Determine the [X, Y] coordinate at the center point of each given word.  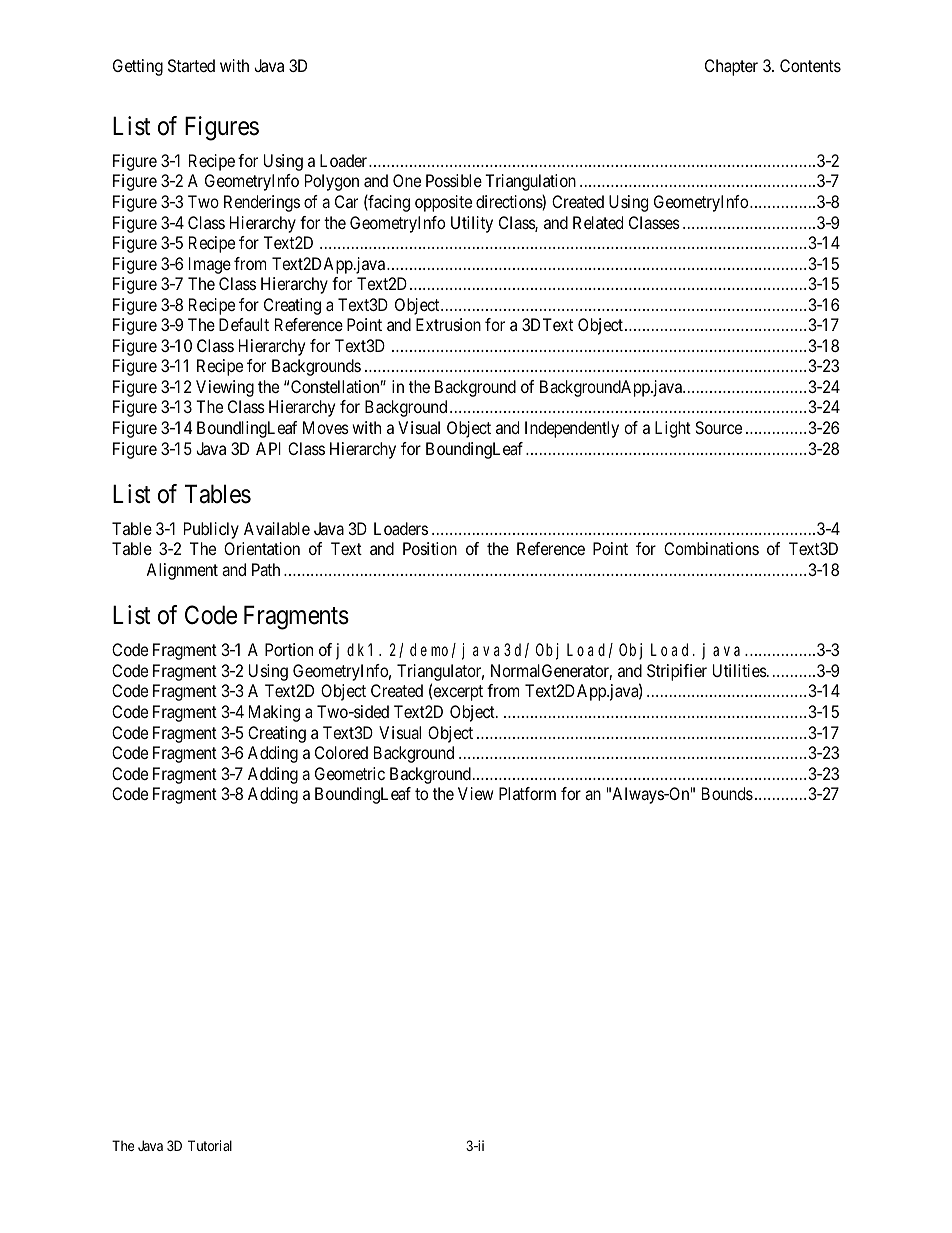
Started [191, 65]
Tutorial [210, 1145]
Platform [527, 793]
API [268, 448]
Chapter [731, 67]
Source [718, 427]
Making [274, 713]
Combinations [711, 548]
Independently [572, 429]
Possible [454, 180]
